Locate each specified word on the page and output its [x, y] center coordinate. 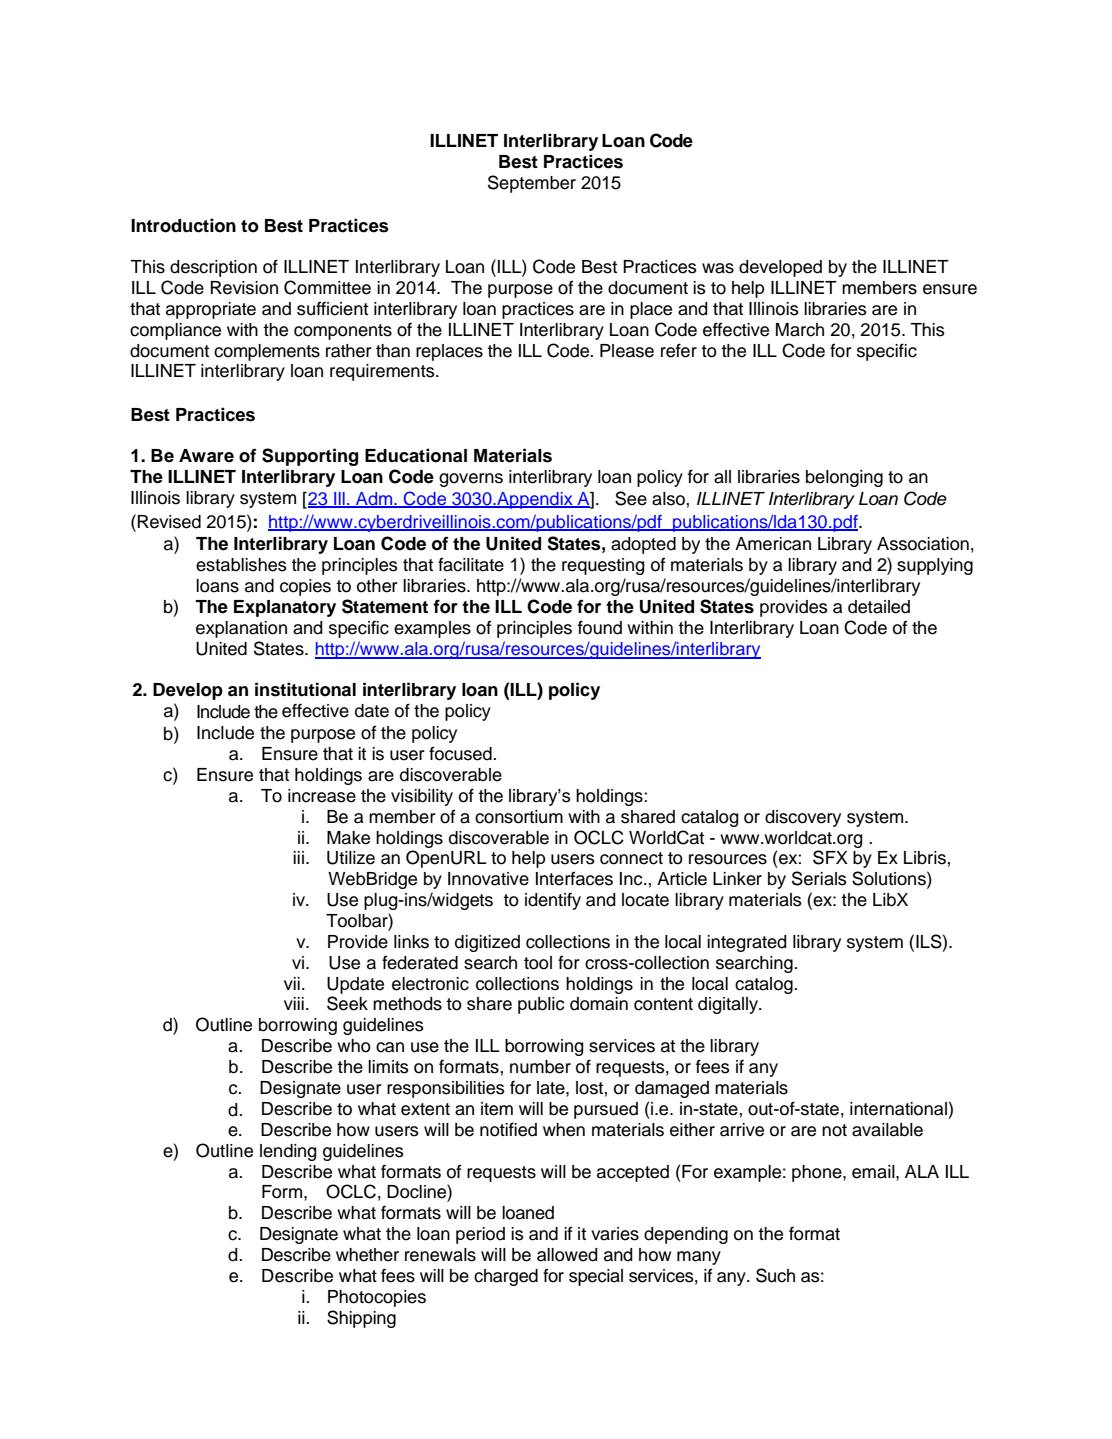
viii [294, 1003]
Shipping [361, 1319]
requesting [603, 566]
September [532, 184]
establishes [241, 565]
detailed [879, 607]
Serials [819, 878]
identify [553, 901]
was [718, 268]
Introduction [183, 225]
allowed [567, 1255]
